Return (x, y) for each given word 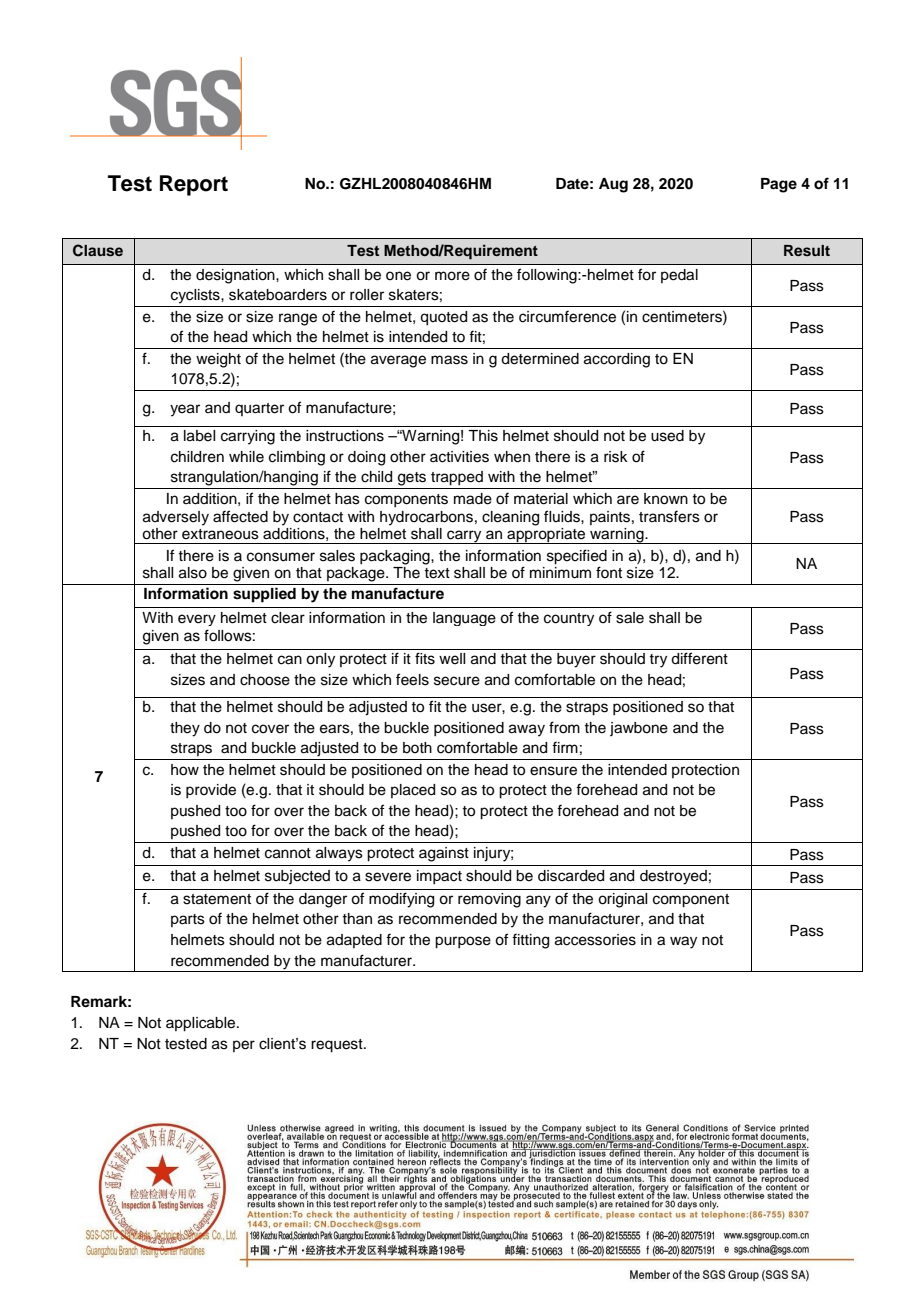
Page (779, 185)
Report (194, 185)
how (185, 770)
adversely (176, 518)
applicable (202, 1024)
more (452, 276)
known (666, 499)
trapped (457, 478)
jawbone (639, 729)
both (417, 748)
